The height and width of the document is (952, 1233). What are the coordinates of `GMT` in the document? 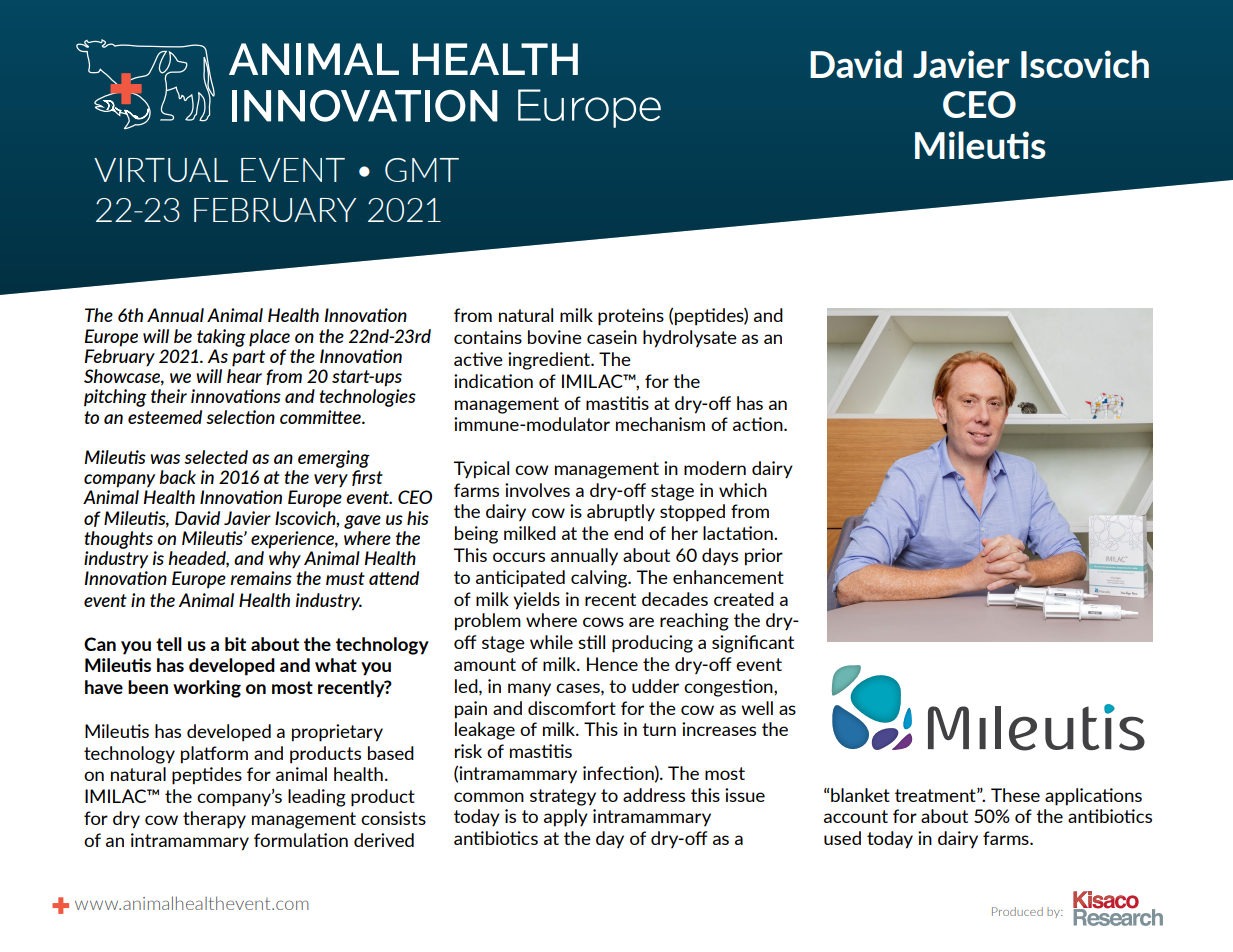 It's located at (422, 170).
